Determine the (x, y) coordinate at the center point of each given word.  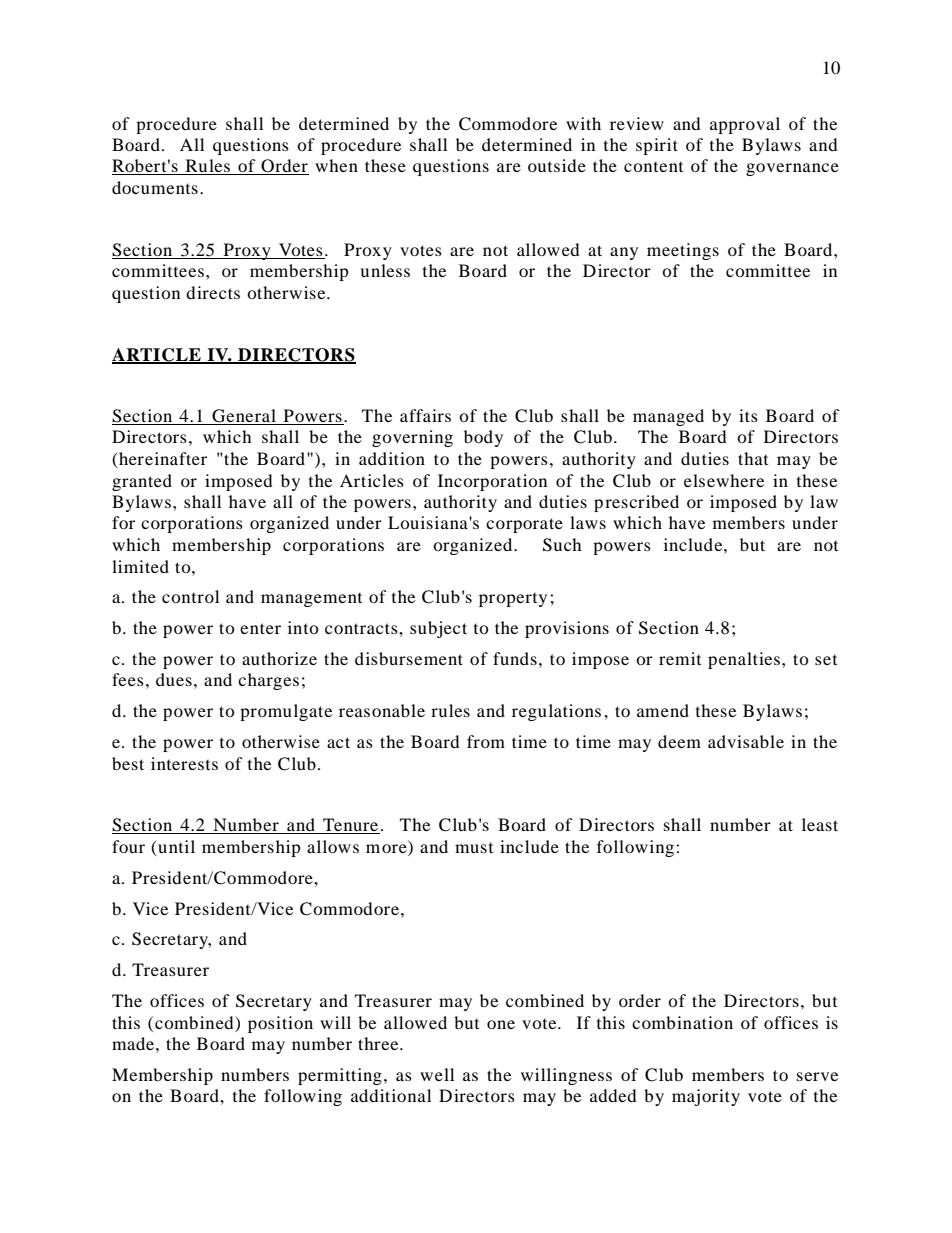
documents (155, 187)
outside (557, 165)
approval (745, 125)
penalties (744, 660)
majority (706, 1097)
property (513, 600)
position (280, 1024)
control (190, 596)
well (437, 1074)
